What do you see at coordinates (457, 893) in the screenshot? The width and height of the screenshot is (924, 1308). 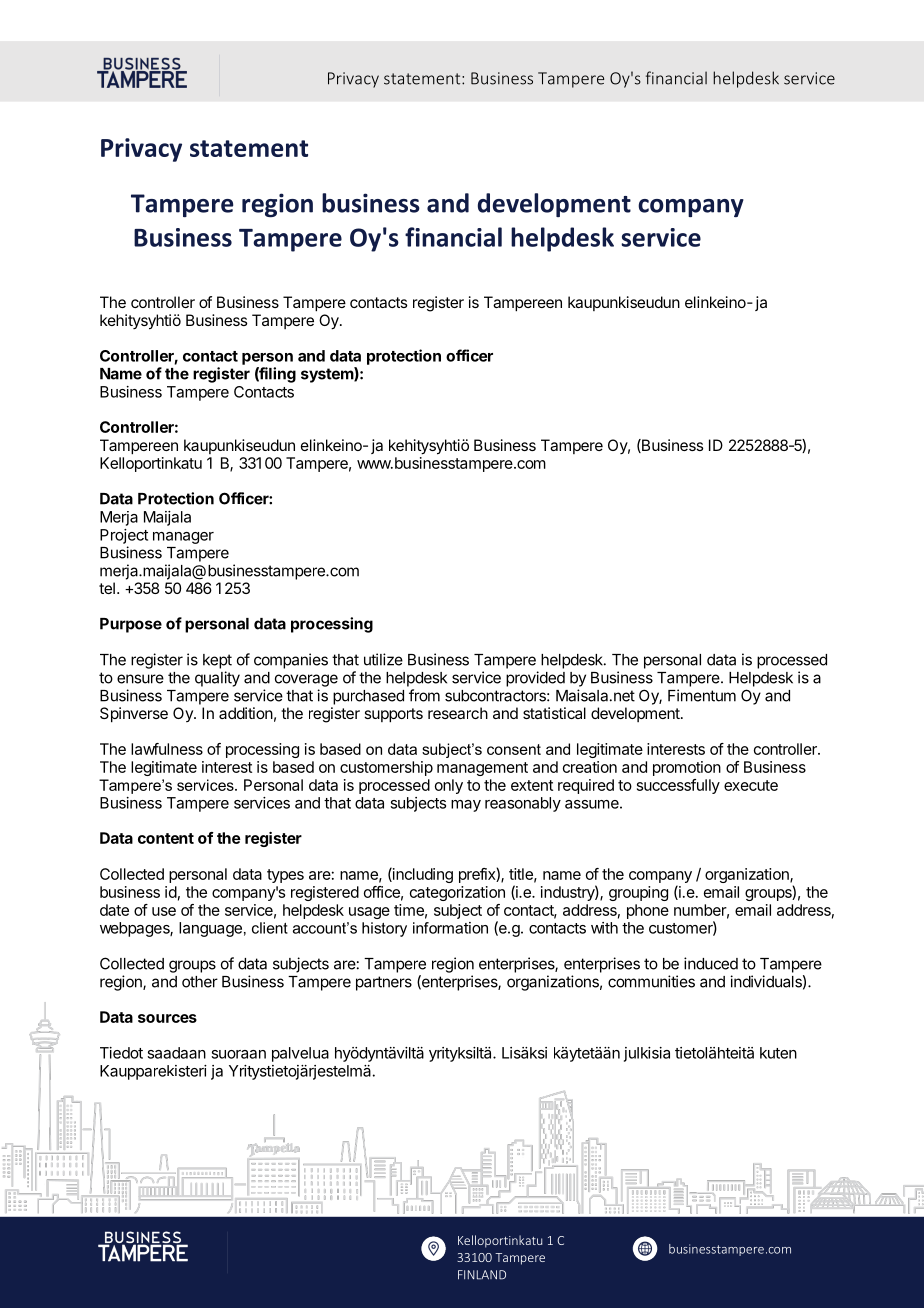 I see `categorization` at bounding box center [457, 893].
